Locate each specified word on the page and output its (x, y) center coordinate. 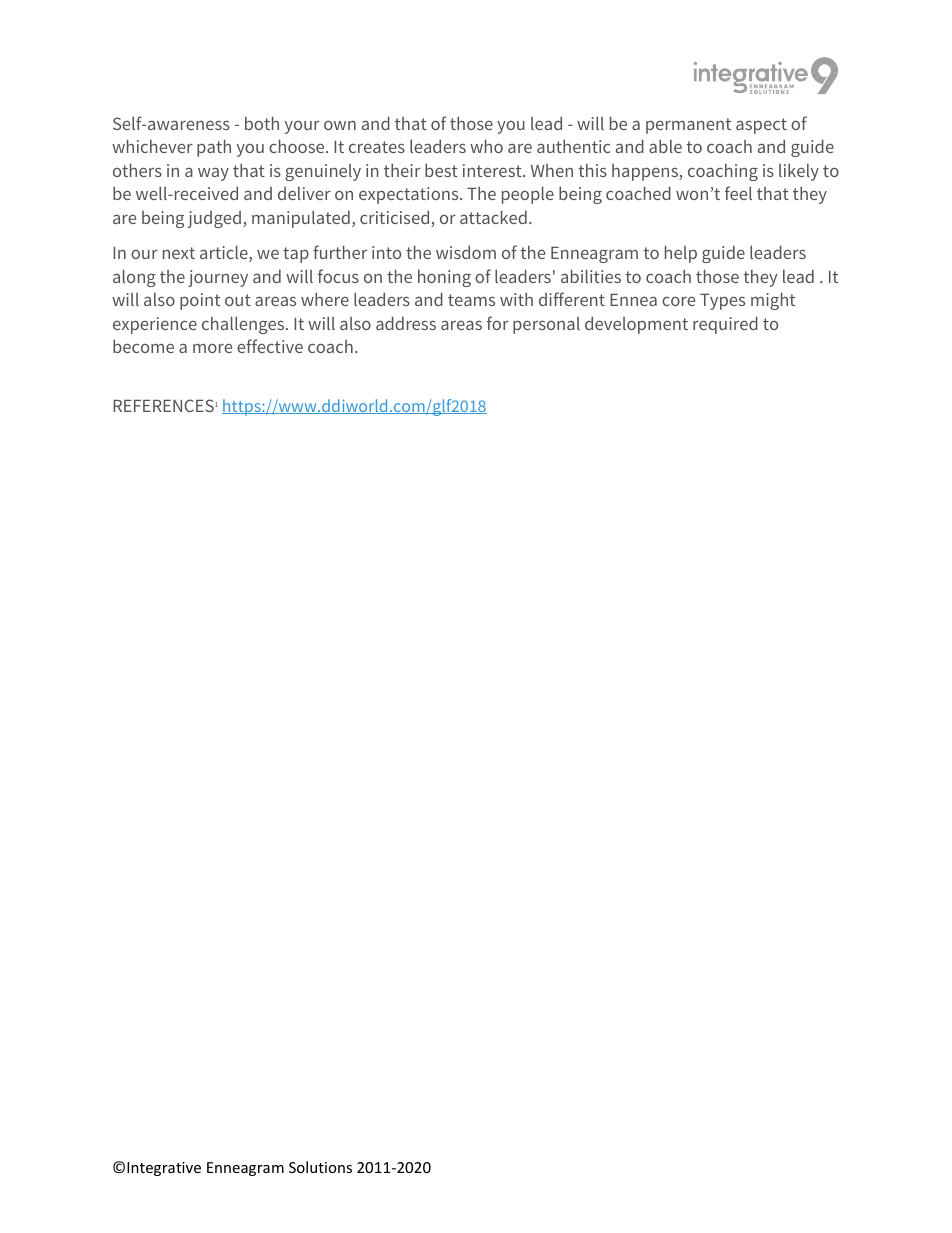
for (498, 323)
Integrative (164, 1169)
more (212, 348)
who (486, 146)
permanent (688, 126)
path (214, 148)
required (725, 325)
